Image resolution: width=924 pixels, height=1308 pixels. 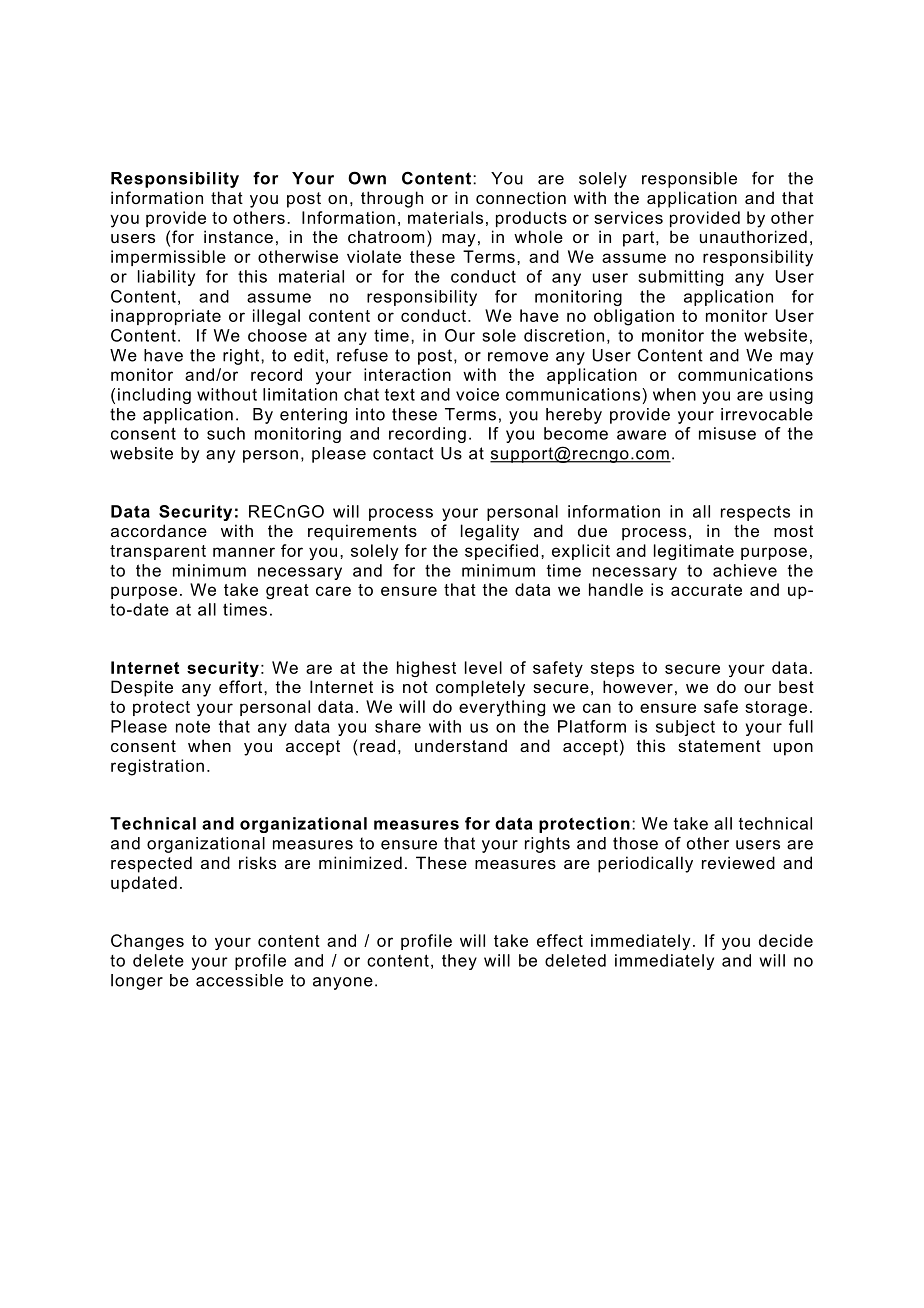 I want to click on misuse, so click(x=727, y=433).
